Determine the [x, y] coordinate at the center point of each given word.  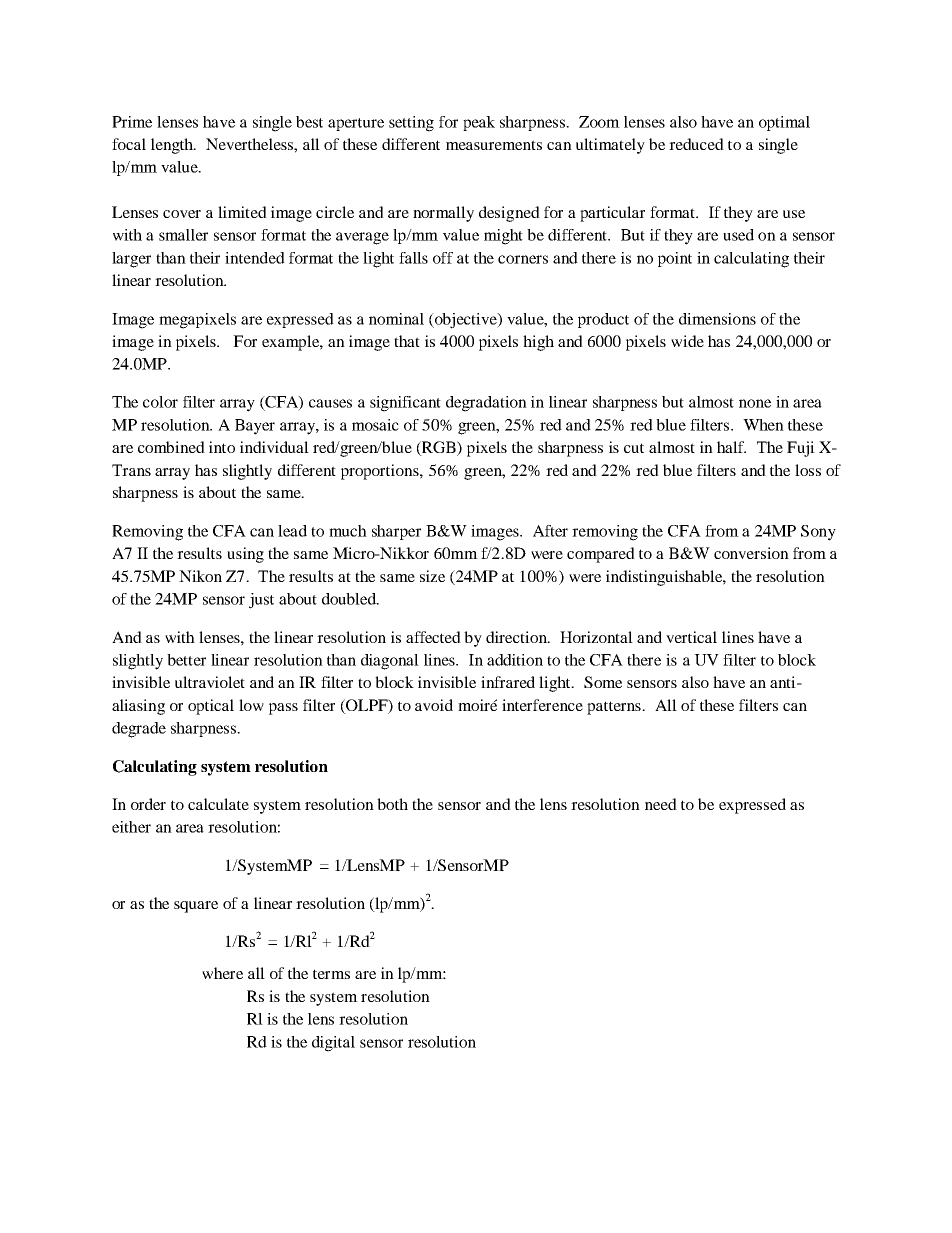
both [392, 804]
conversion [751, 553]
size [432, 576]
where [222, 973]
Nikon [200, 576]
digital [333, 1044]
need [661, 804]
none [755, 403]
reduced [696, 144]
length [173, 146]
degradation [486, 404]
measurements [494, 145]
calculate [218, 804]
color [160, 402]
